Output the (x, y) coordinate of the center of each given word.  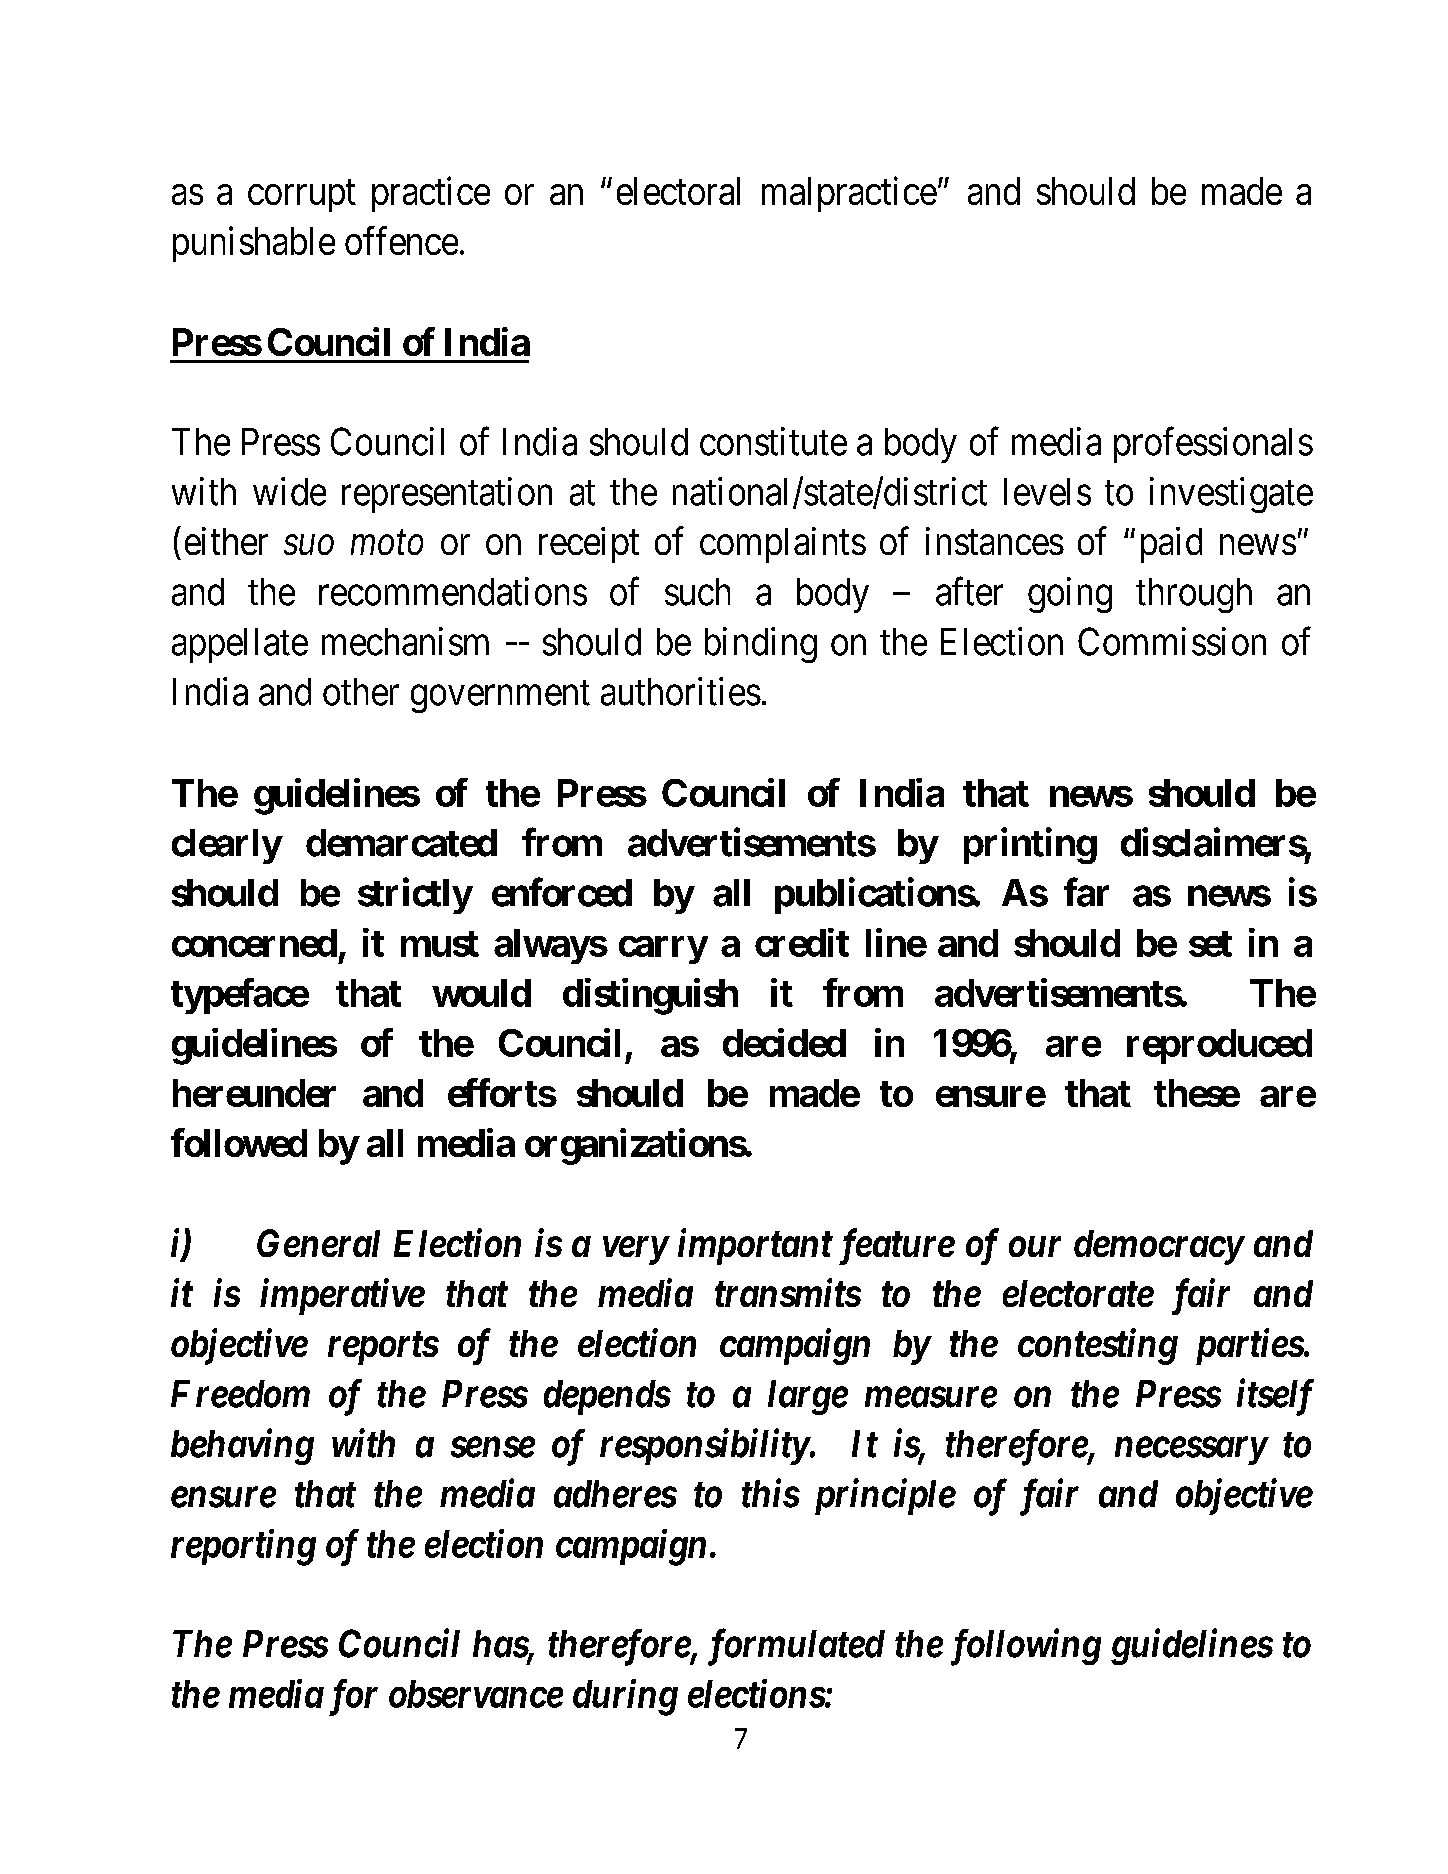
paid (1171, 545)
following (1026, 1647)
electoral (678, 191)
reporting (243, 1547)
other (361, 692)
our (1035, 1247)
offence (401, 240)
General (318, 1243)
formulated (796, 1647)
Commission (1172, 641)
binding (761, 645)
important (755, 1247)
